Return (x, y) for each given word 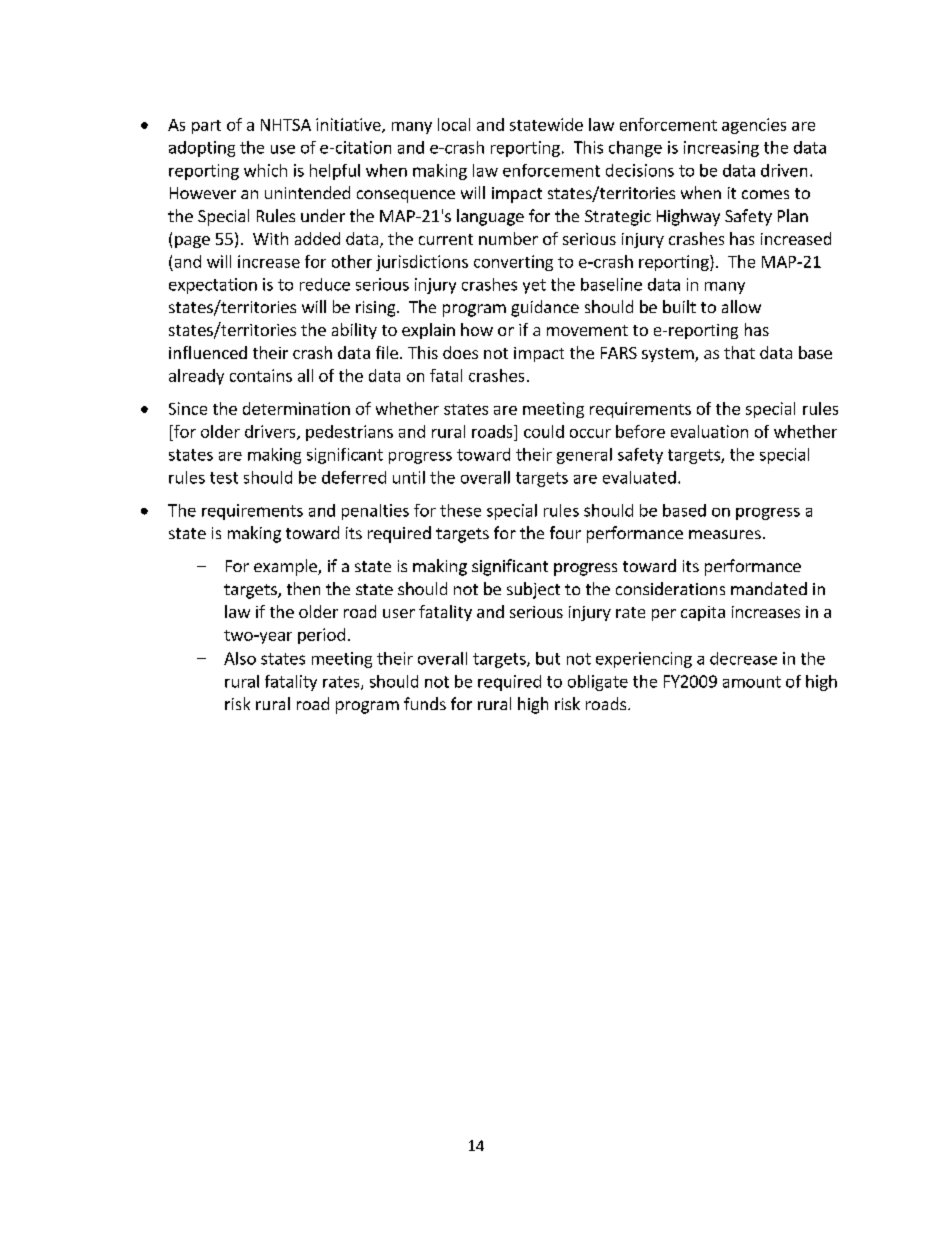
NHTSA (286, 125)
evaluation (709, 431)
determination (296, 408)
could (544, 431)
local (454, 124)
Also (240, 658)
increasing (721, 149)
